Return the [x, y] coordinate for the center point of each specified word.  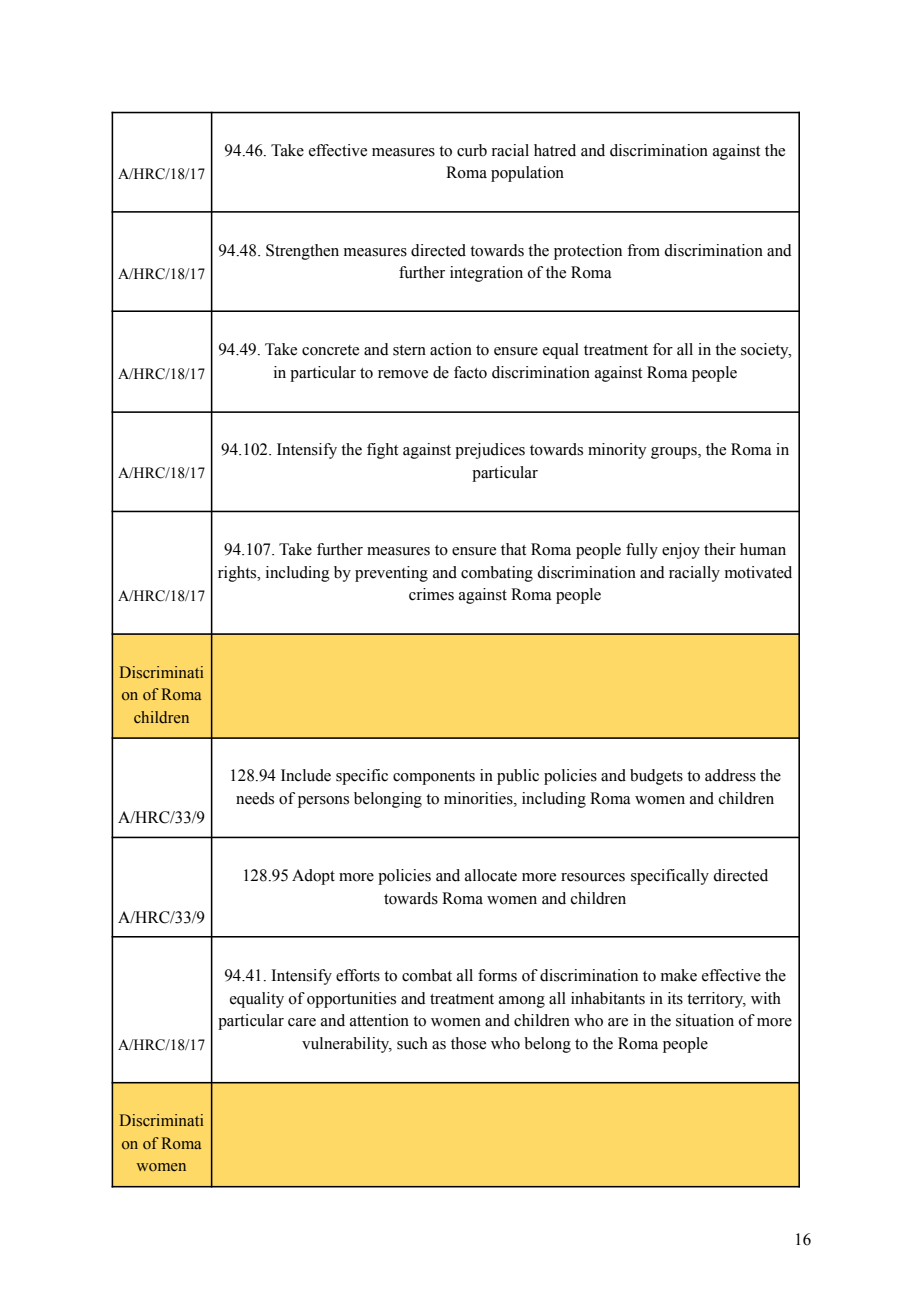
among [522, 1002]
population [527, 174]
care [302, 1022]
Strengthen [302, 252]
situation [705, 1020]
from [643, 250]
